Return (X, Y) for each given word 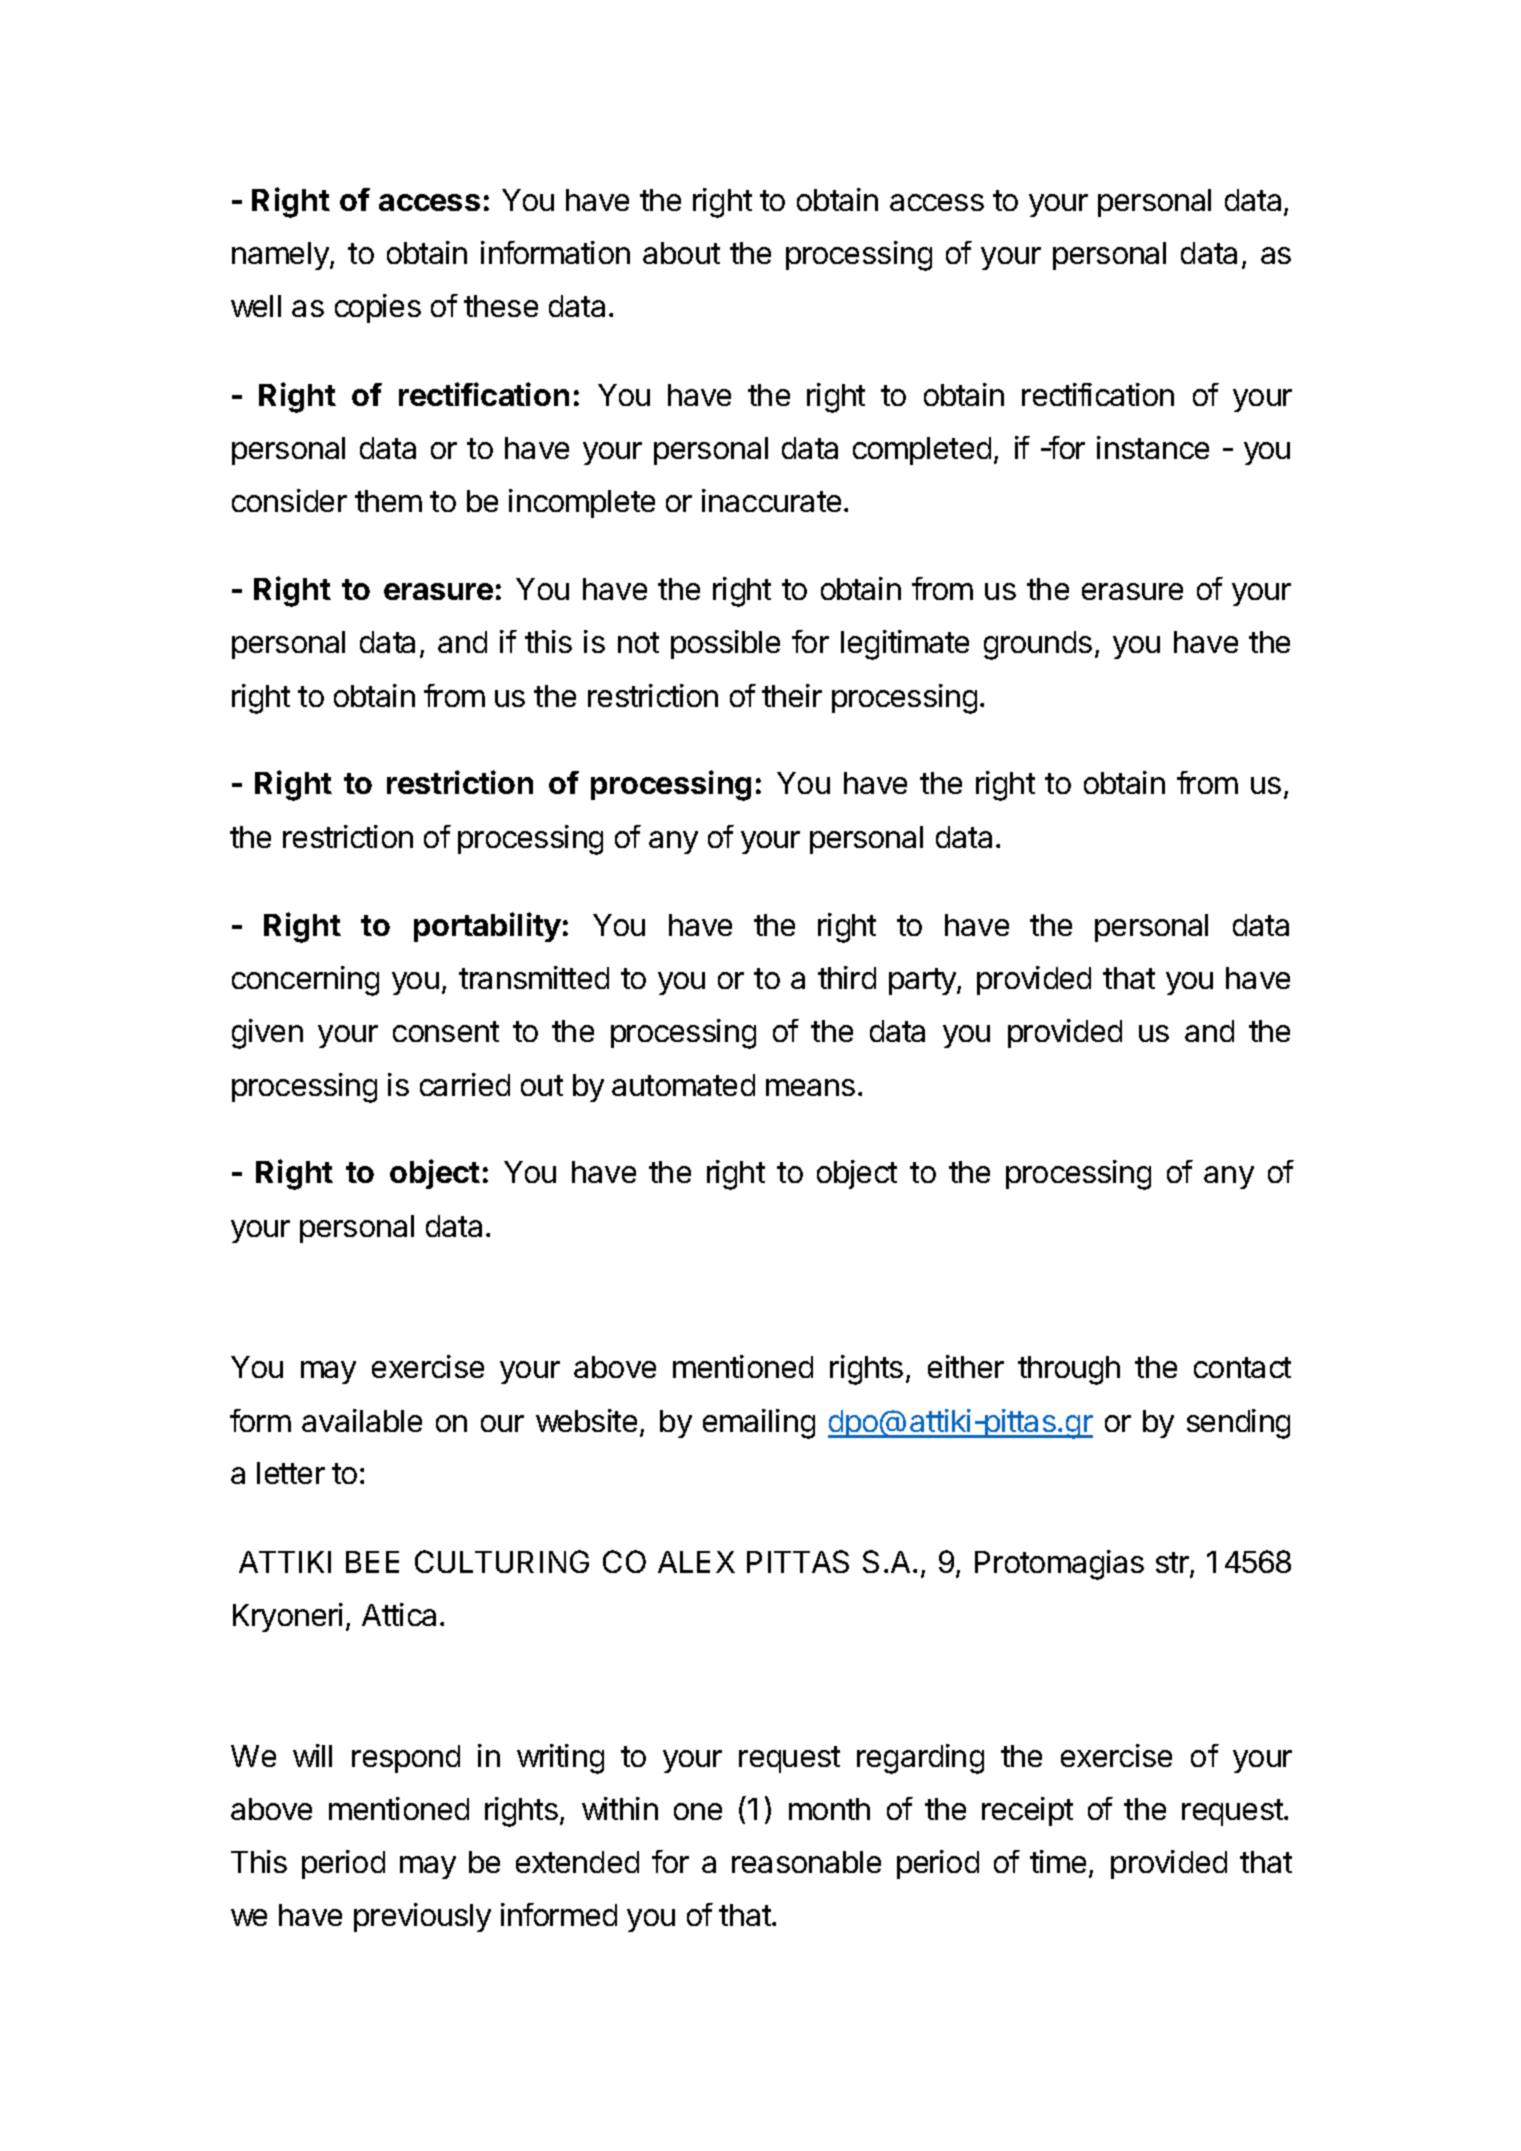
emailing (759, 1424)
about (681, 253)
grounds (1038, 645)
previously (422, 1917)
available (362, 1420)
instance (1153, 447)
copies (378, 308)
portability (487, 927)
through (1069, 1370)
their (792, 695)
